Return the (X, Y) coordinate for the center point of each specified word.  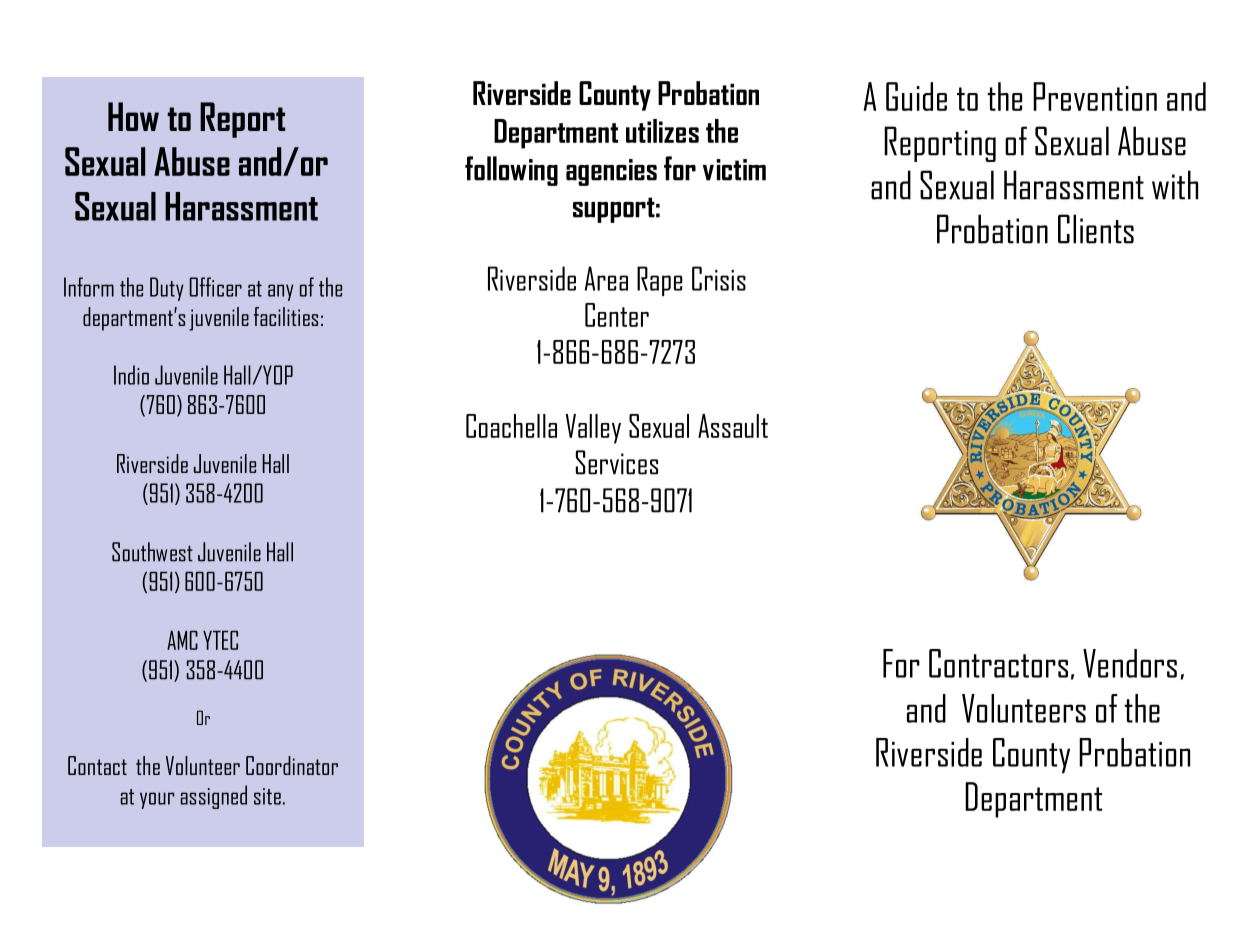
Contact (97, 765)
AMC (182, 640)
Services (617, 462)
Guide (916, 96)
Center (617, 315)
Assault (733, 426)
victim (734, 170)
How (133, 116)
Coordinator (292, 765)
